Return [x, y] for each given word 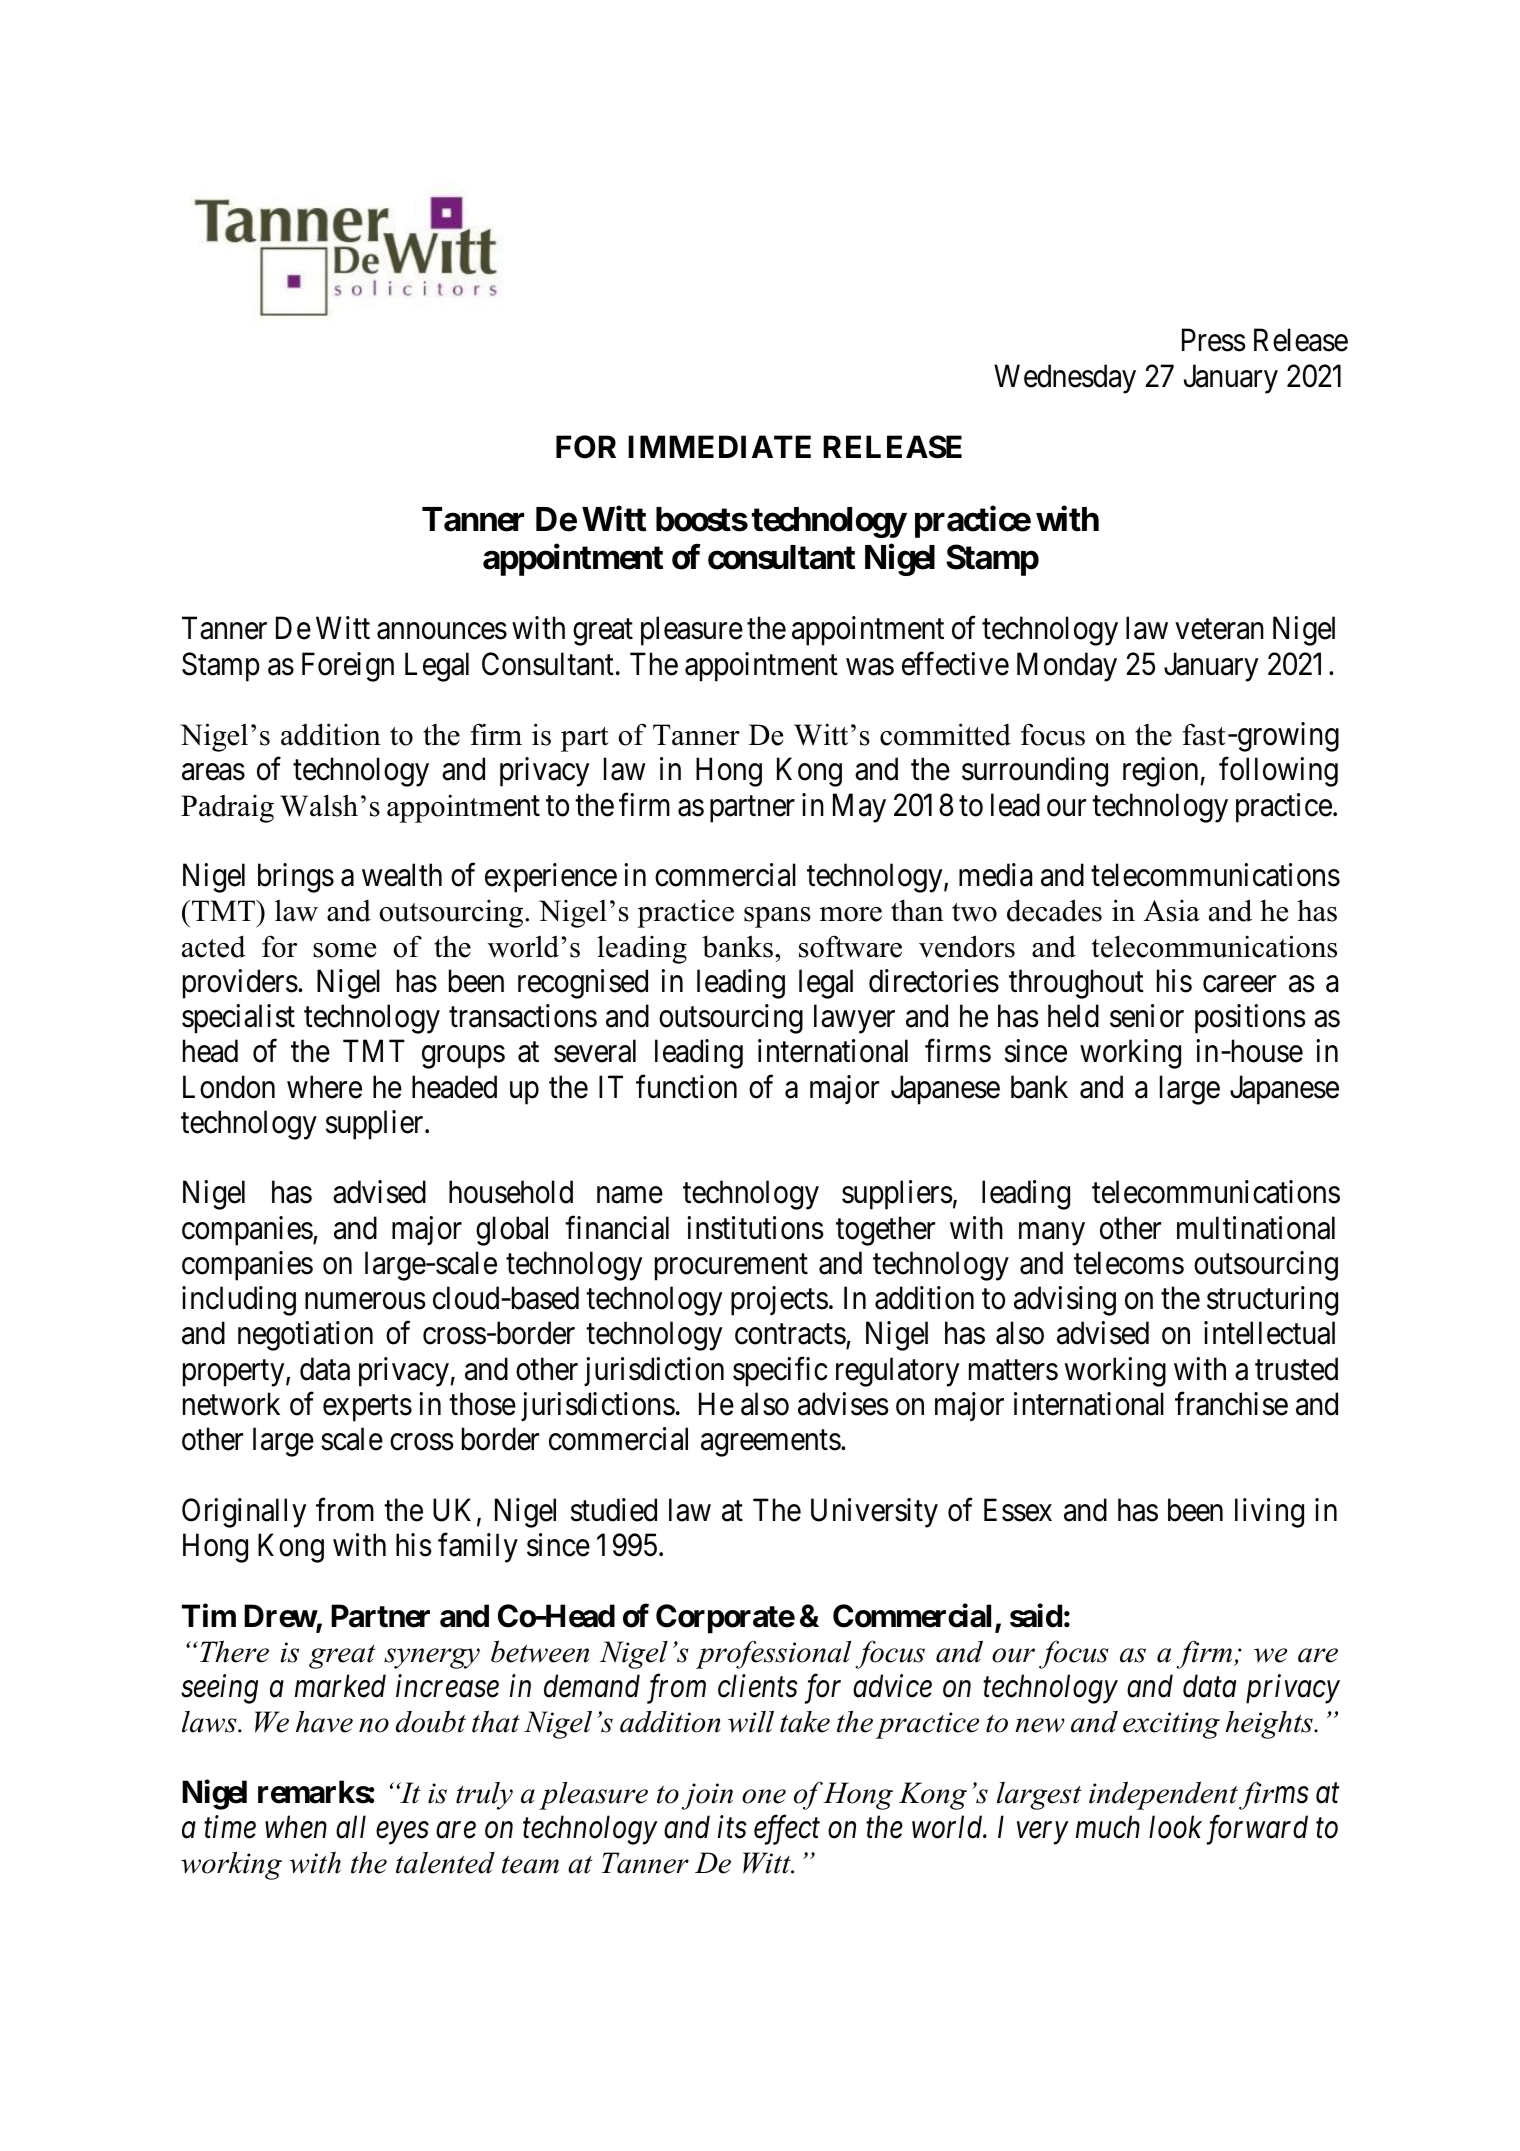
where [324, 1087]
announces [442, 631]
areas [213, 772]
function [686, 1087]
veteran [1219, 630]
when [296, 1827]
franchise [1231, 1404]
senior [1147, 1016]
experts [367, 1408]
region [1160, 772]
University [874, 1513]
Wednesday [1065, 379]
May [859, 808]
